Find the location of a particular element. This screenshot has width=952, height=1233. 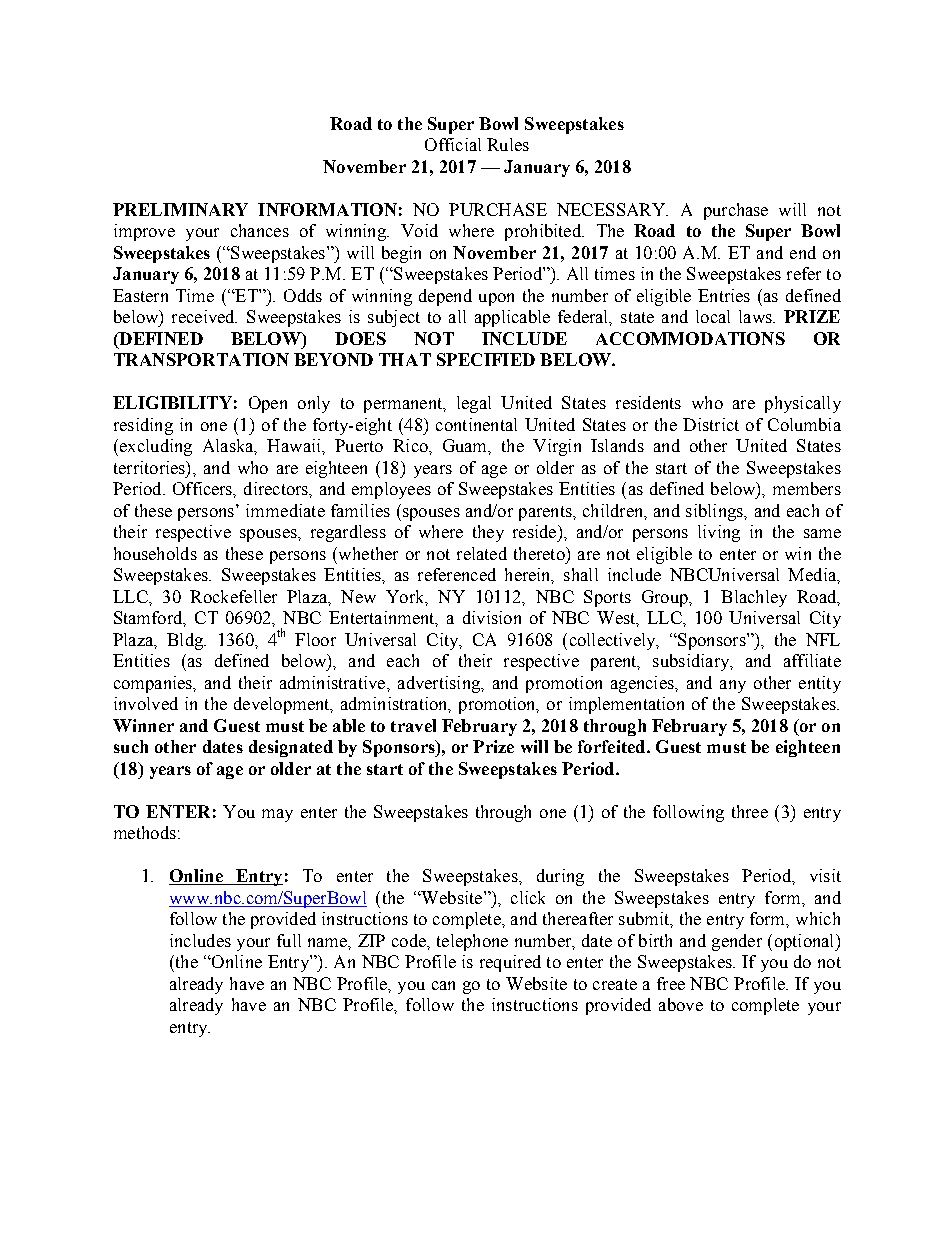

full is located at coordinates (289, 940).
